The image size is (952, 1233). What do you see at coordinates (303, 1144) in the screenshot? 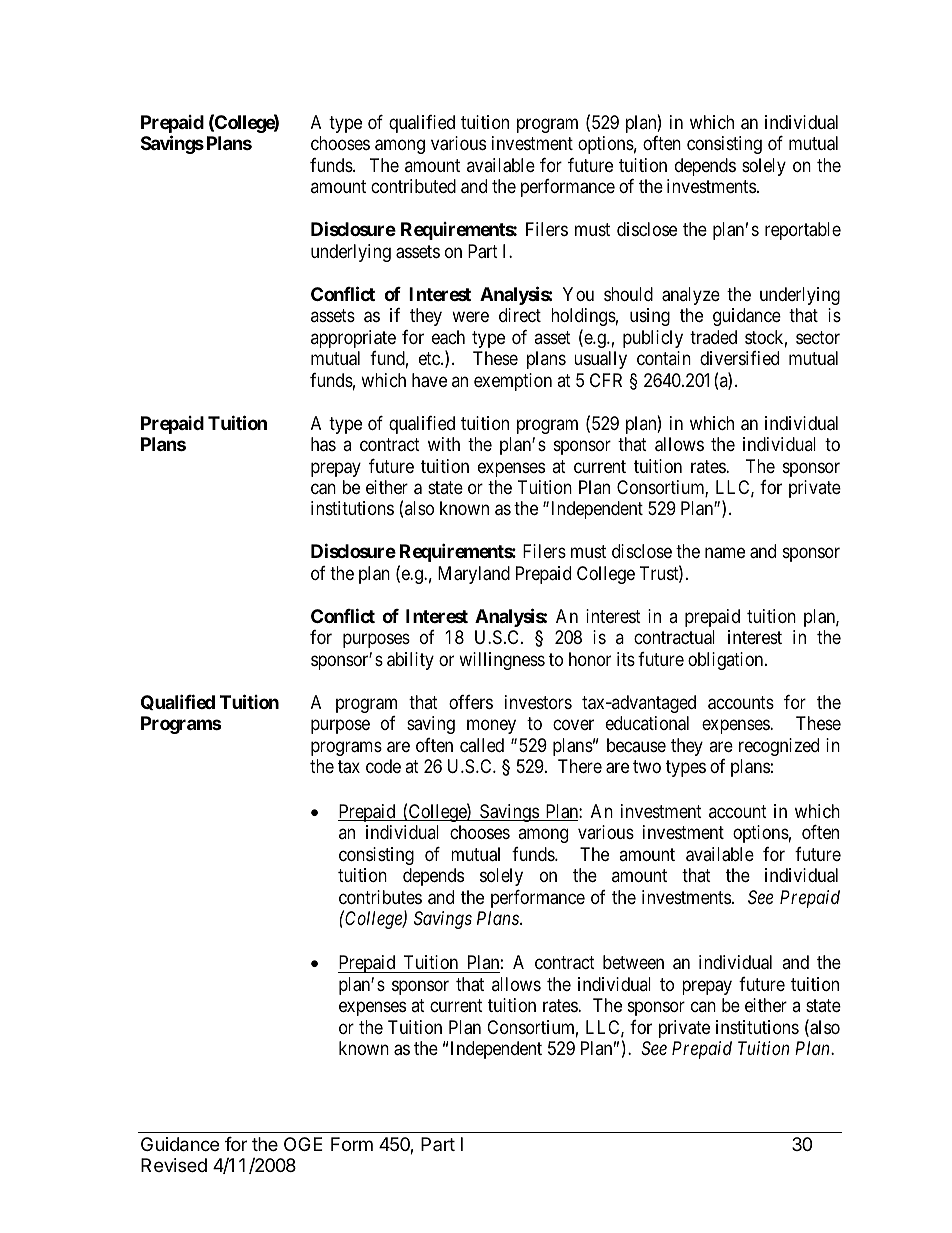
I see `OGE` at bounding box center [303, 1144].
